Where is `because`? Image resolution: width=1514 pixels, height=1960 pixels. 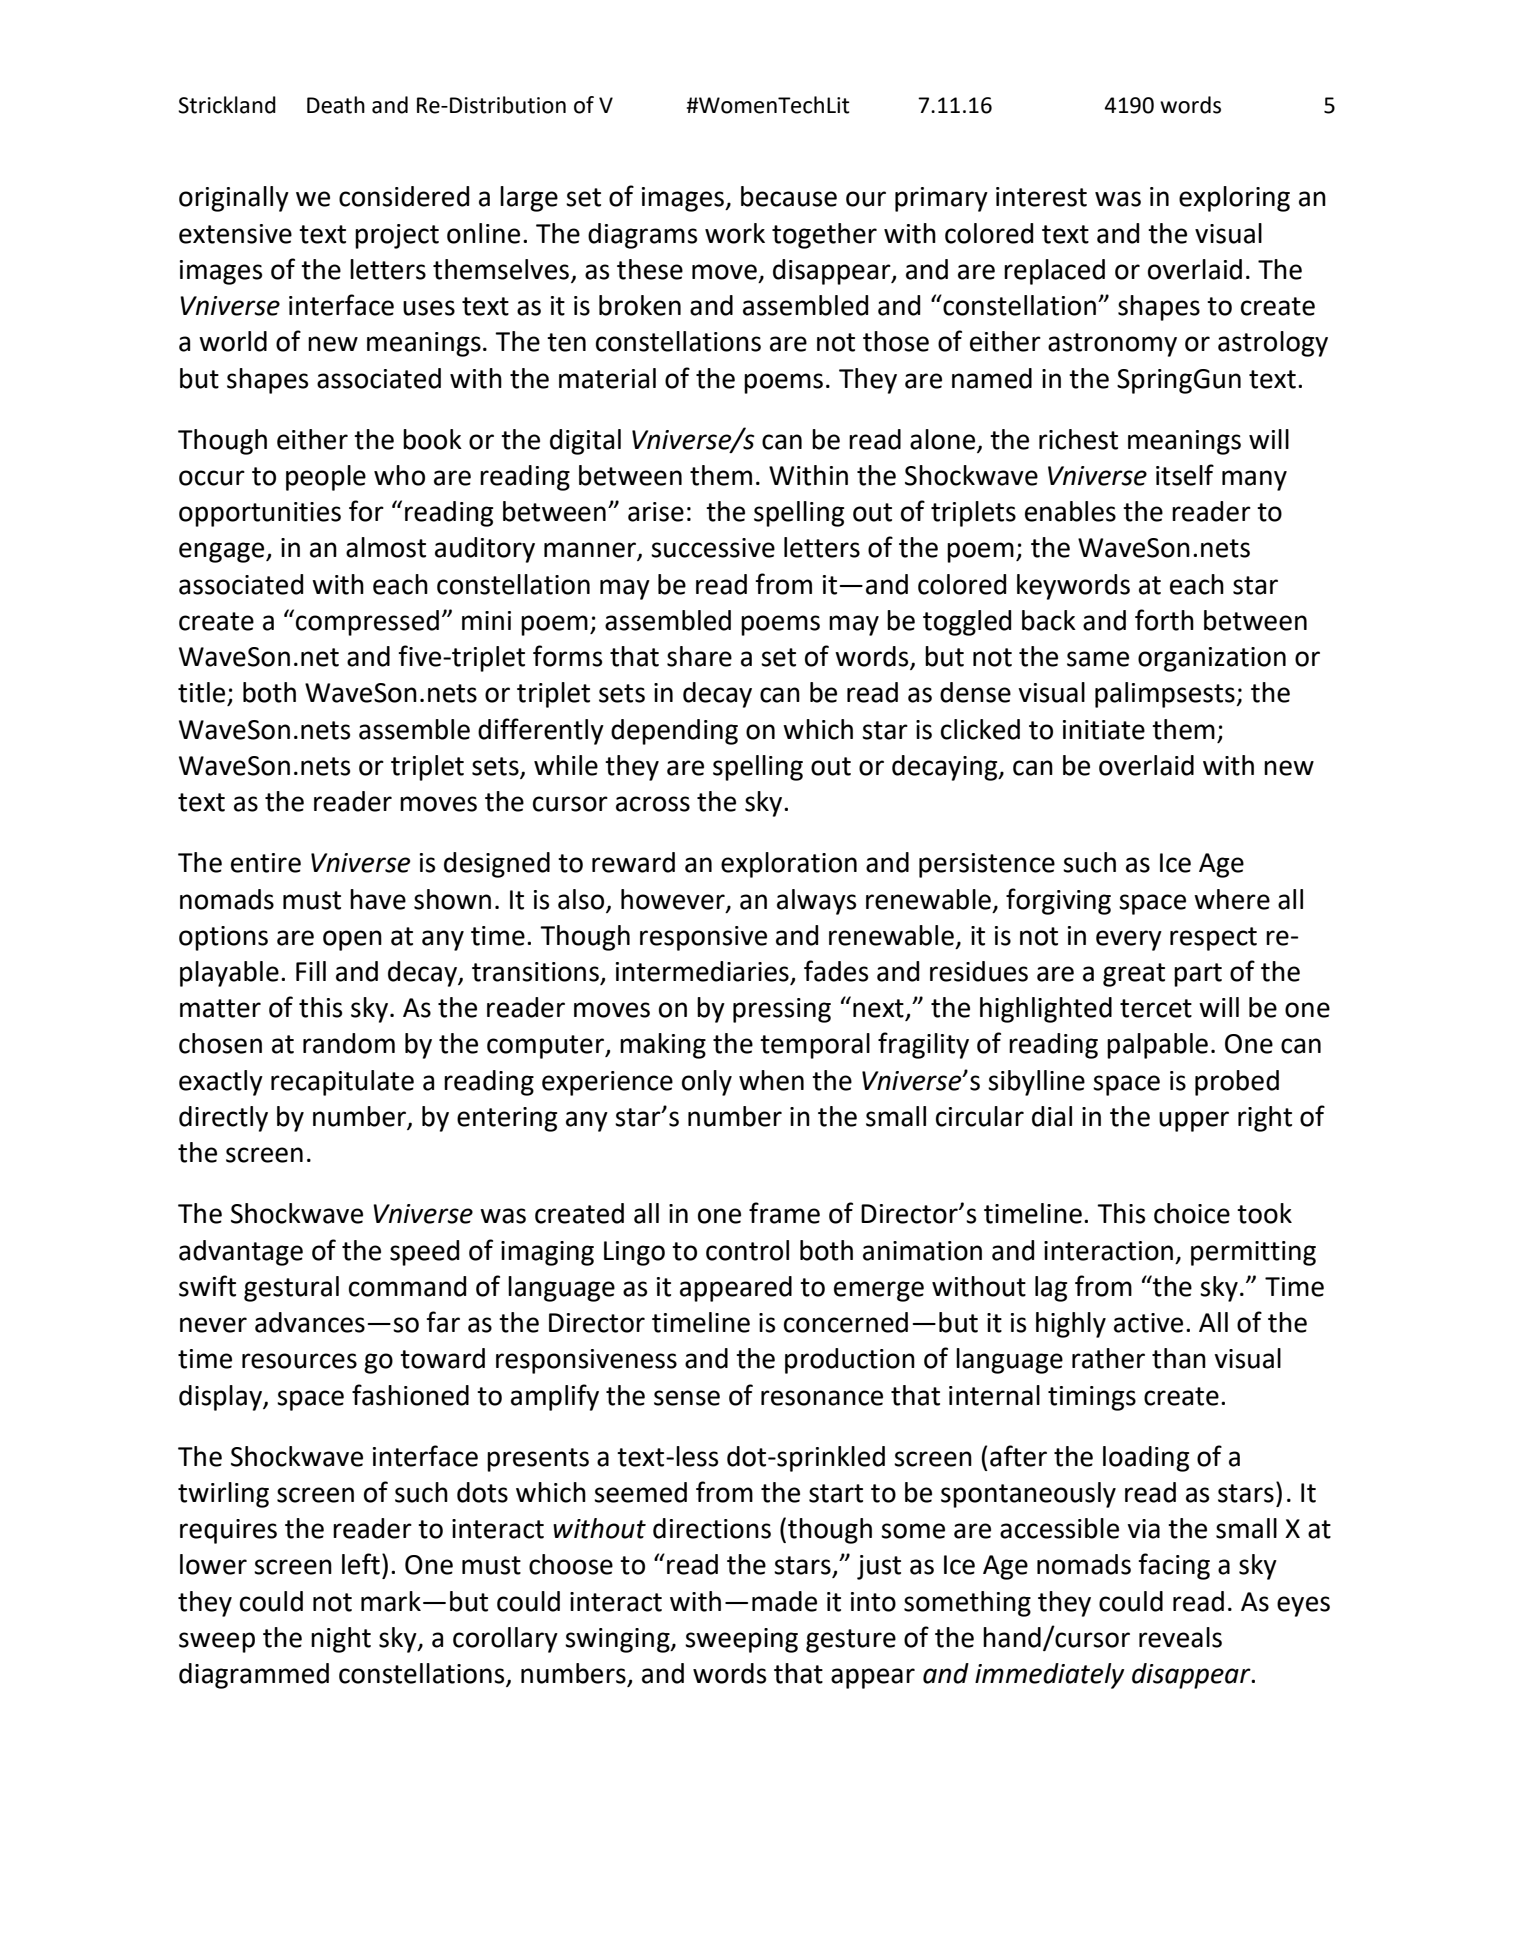
because is located at coordinates (789, 196).
